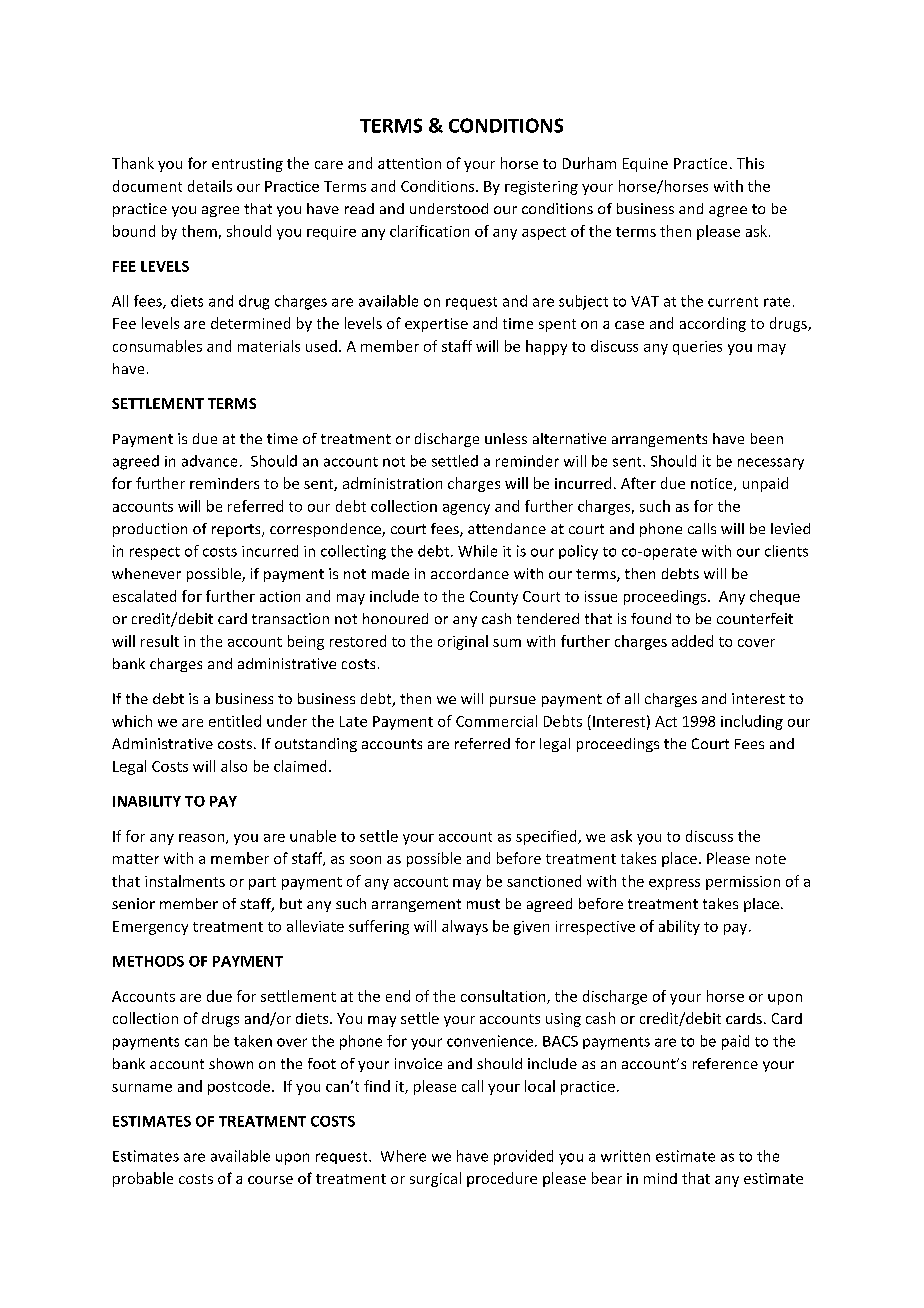  What do you see at coordinates (157, 346) in the screenshot?
I see `consumables` at bounding box center [157, 346].
